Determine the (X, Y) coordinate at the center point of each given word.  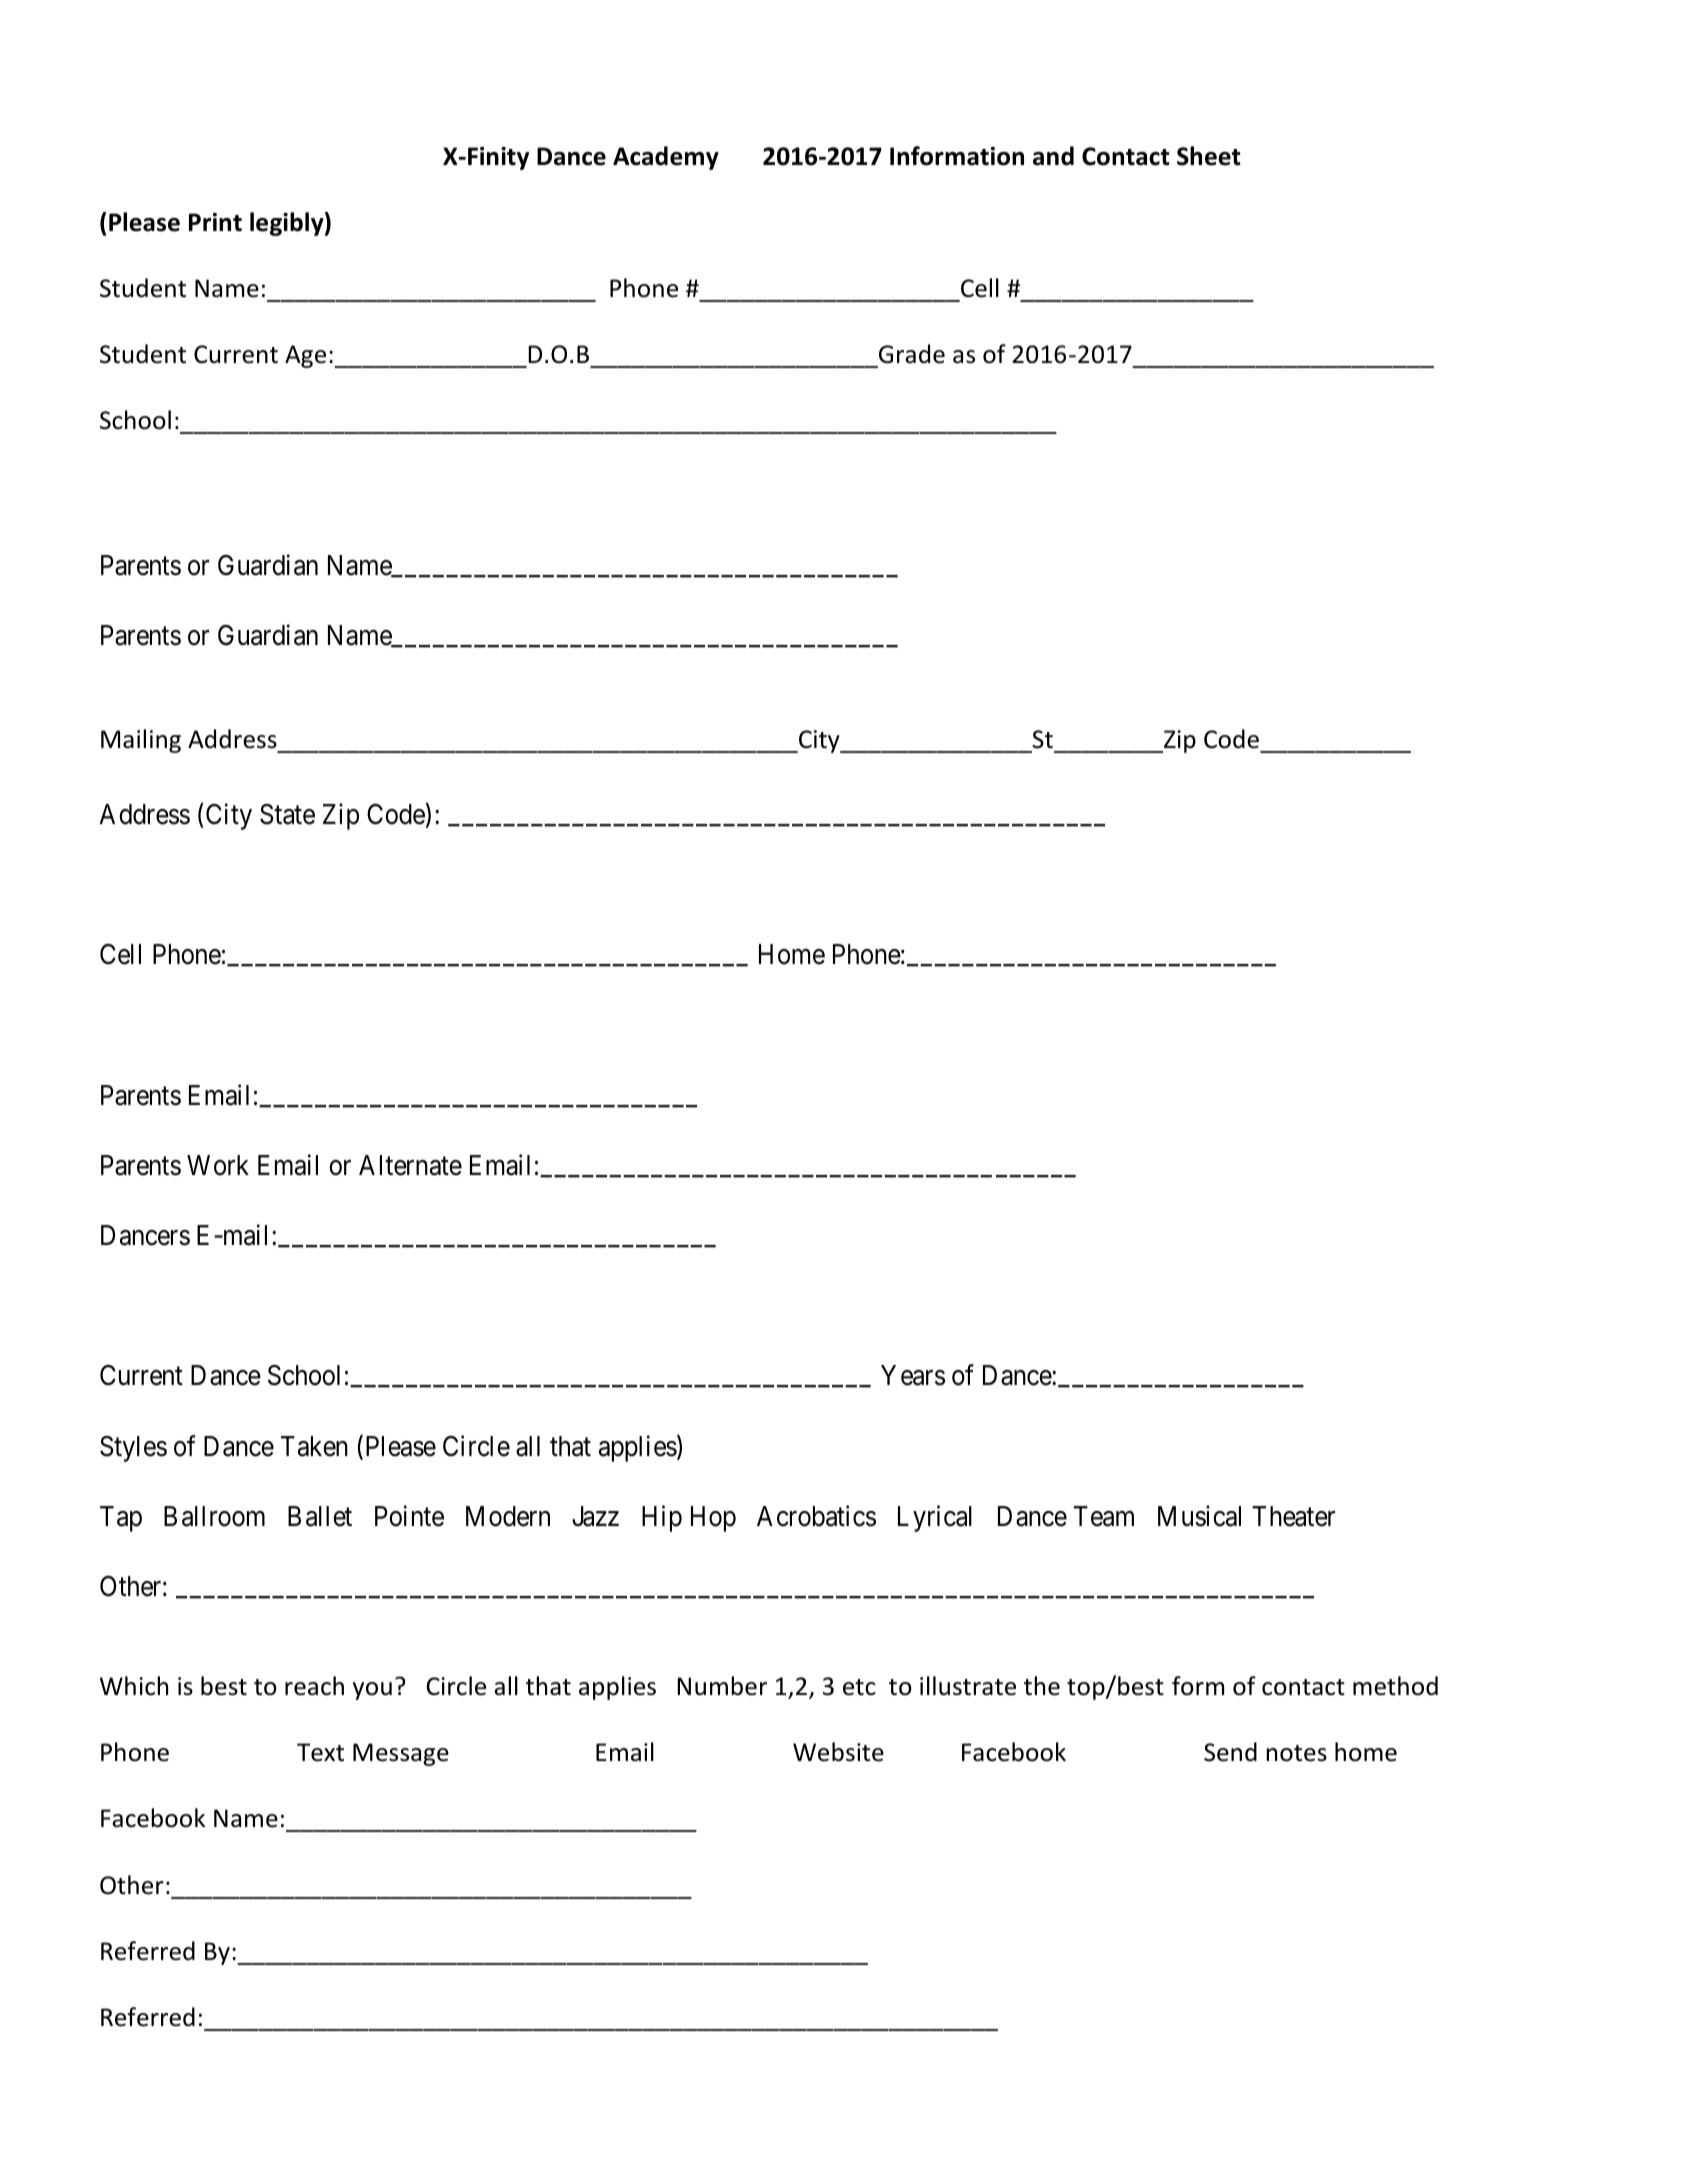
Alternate (410, 1165)
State (287, 814)
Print (215, 222)
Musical (1199, 1516)
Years (913, 1375)
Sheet (1209, 156)
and (1053, 156)
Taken (314, 1446)
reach (314, 1686)
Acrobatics (816, 1516)
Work (218, 1165)
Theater (1293, 1516)
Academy (666, 158)
